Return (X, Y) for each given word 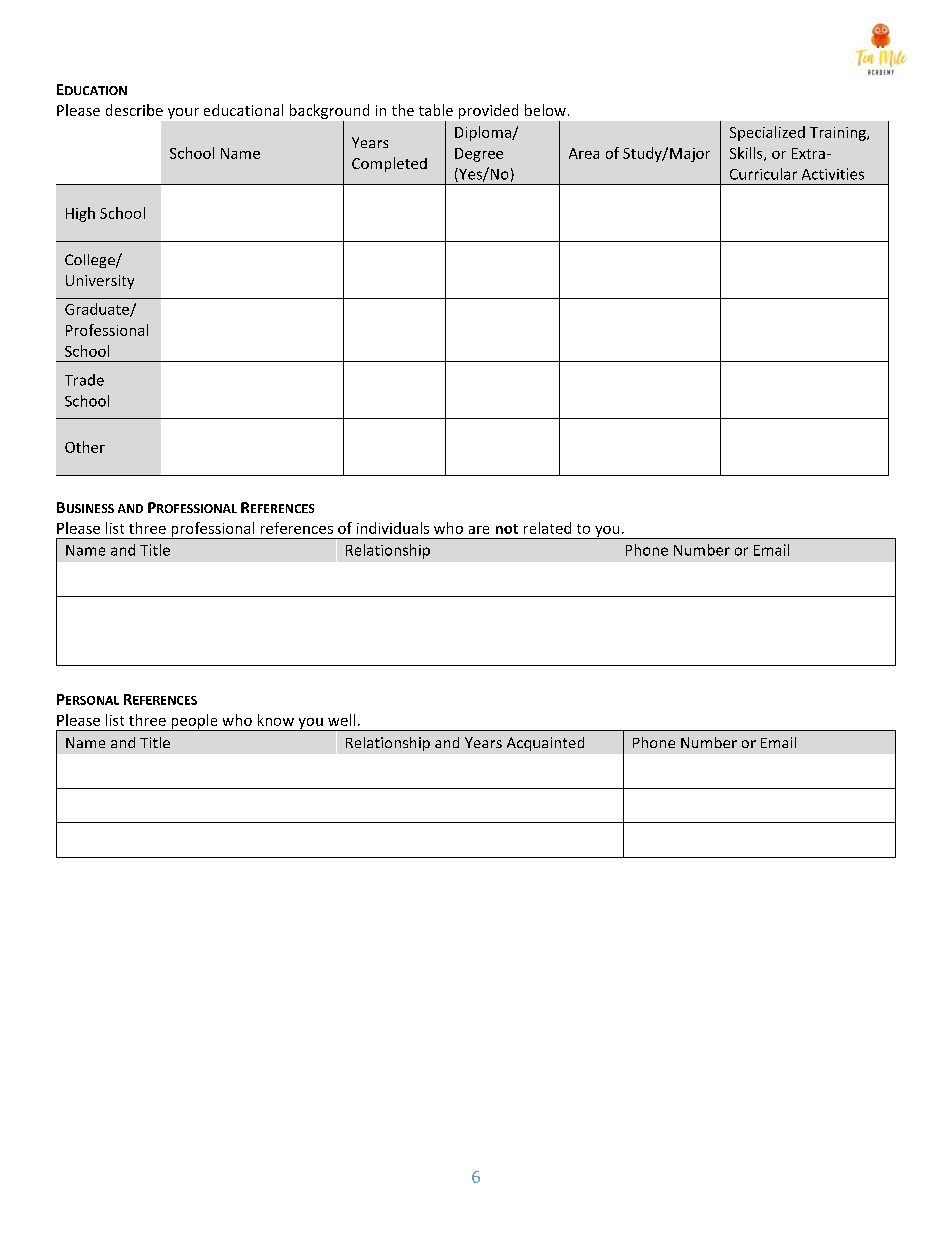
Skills (747, 154)
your (183, 113)
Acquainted (545, 744)
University (100, 282)
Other (85, 447)
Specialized (767, 133)
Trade (84, 380)
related (547, 528)
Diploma (484, 133)
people (194, 722)
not (507, 529)
